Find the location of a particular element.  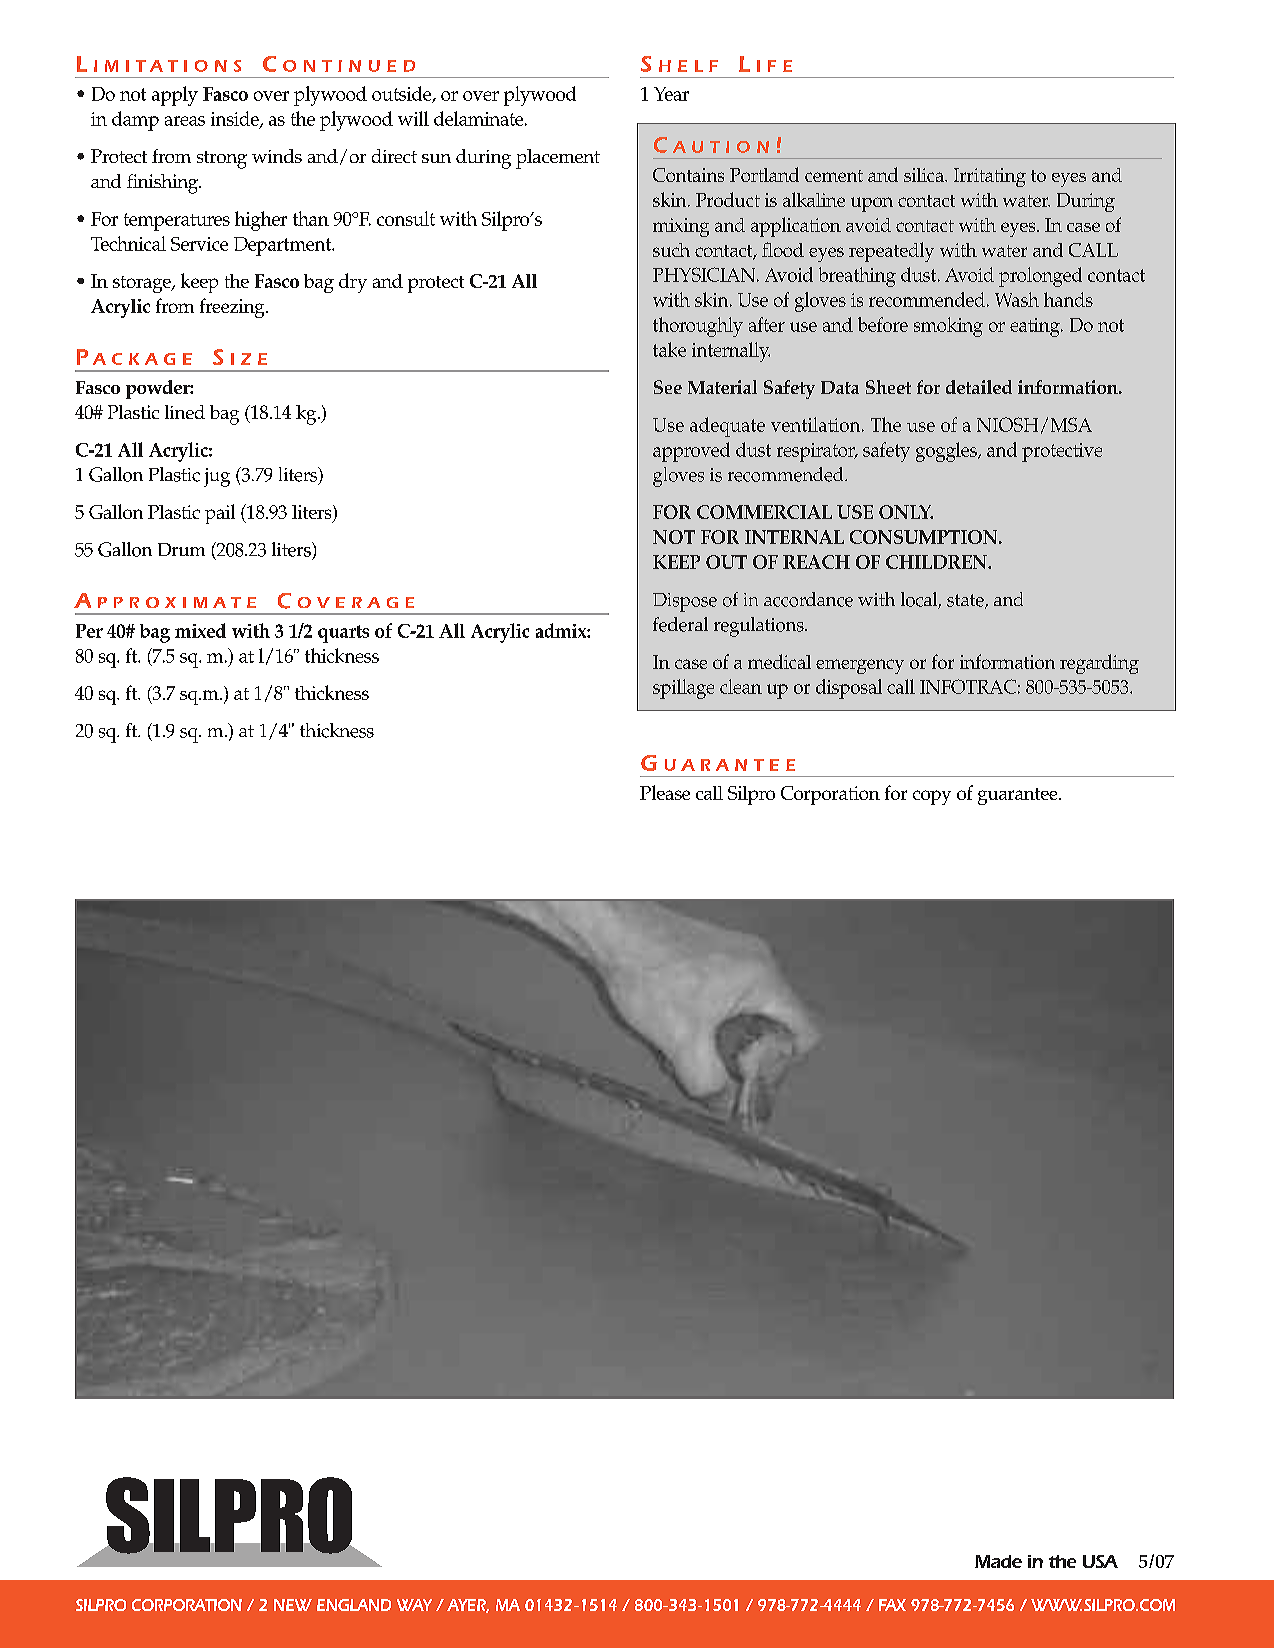

federal is located at coordinates (680, 624).
